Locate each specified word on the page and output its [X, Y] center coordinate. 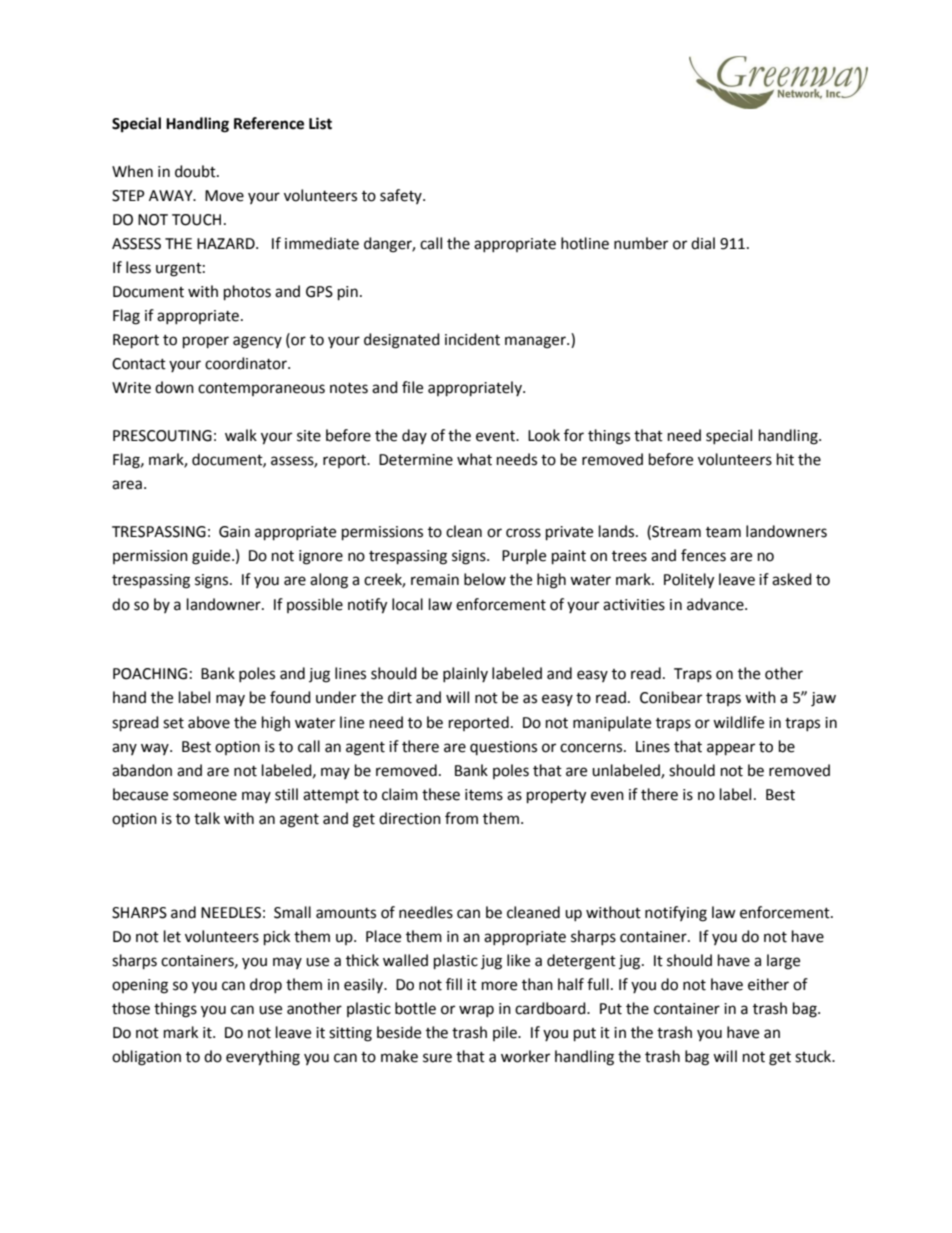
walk [241, 435]
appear [731, 749]
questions [503, 748]
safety [402, 196]
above [209, 722]
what [474, 459]
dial [703, 243]
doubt [196, 171]
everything [263, 1058]
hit [785, 459]
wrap [476, 1011]
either [768, 984]
